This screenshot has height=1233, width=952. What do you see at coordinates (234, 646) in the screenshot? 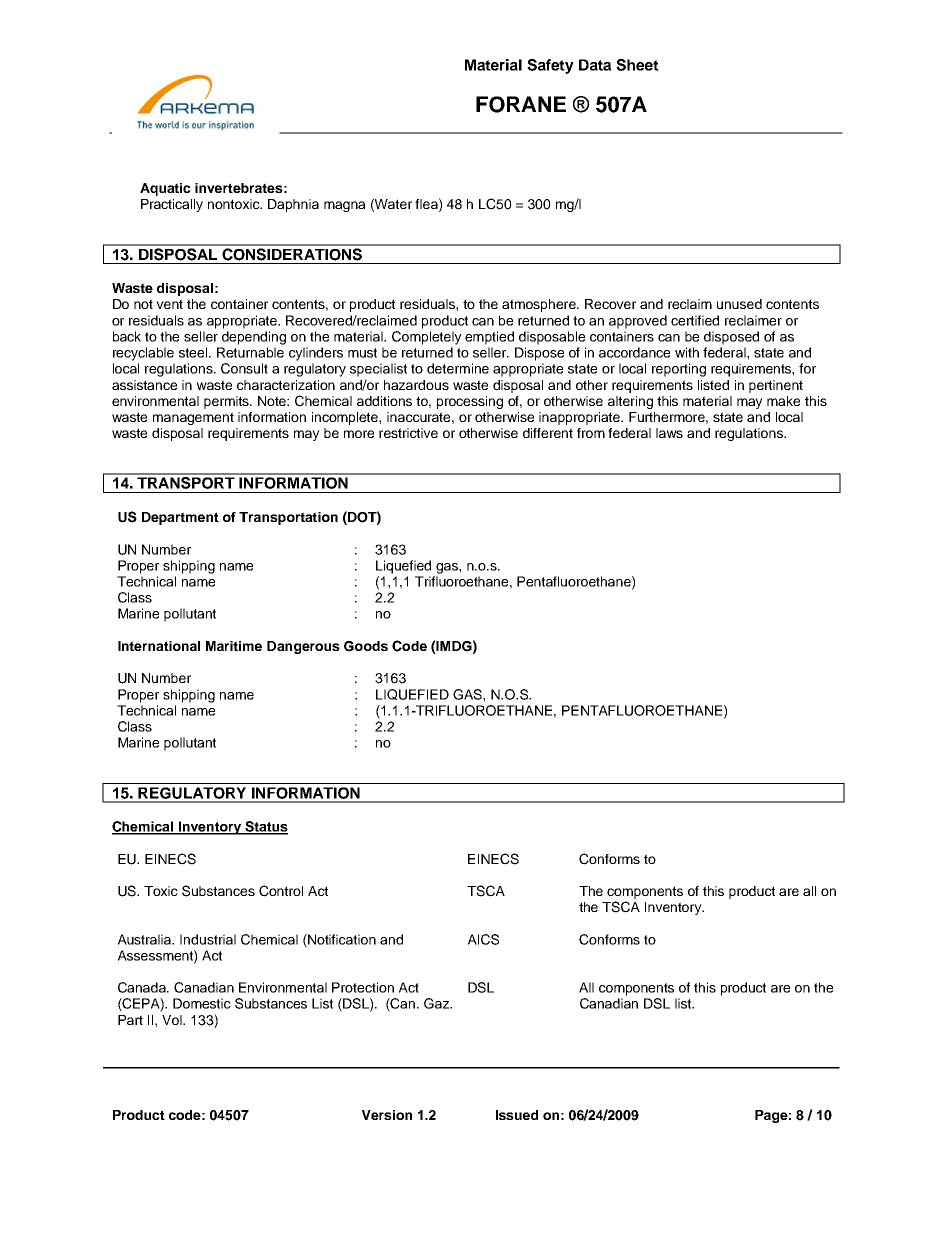
I see `Maritime` at bounding box center [234, 646].
